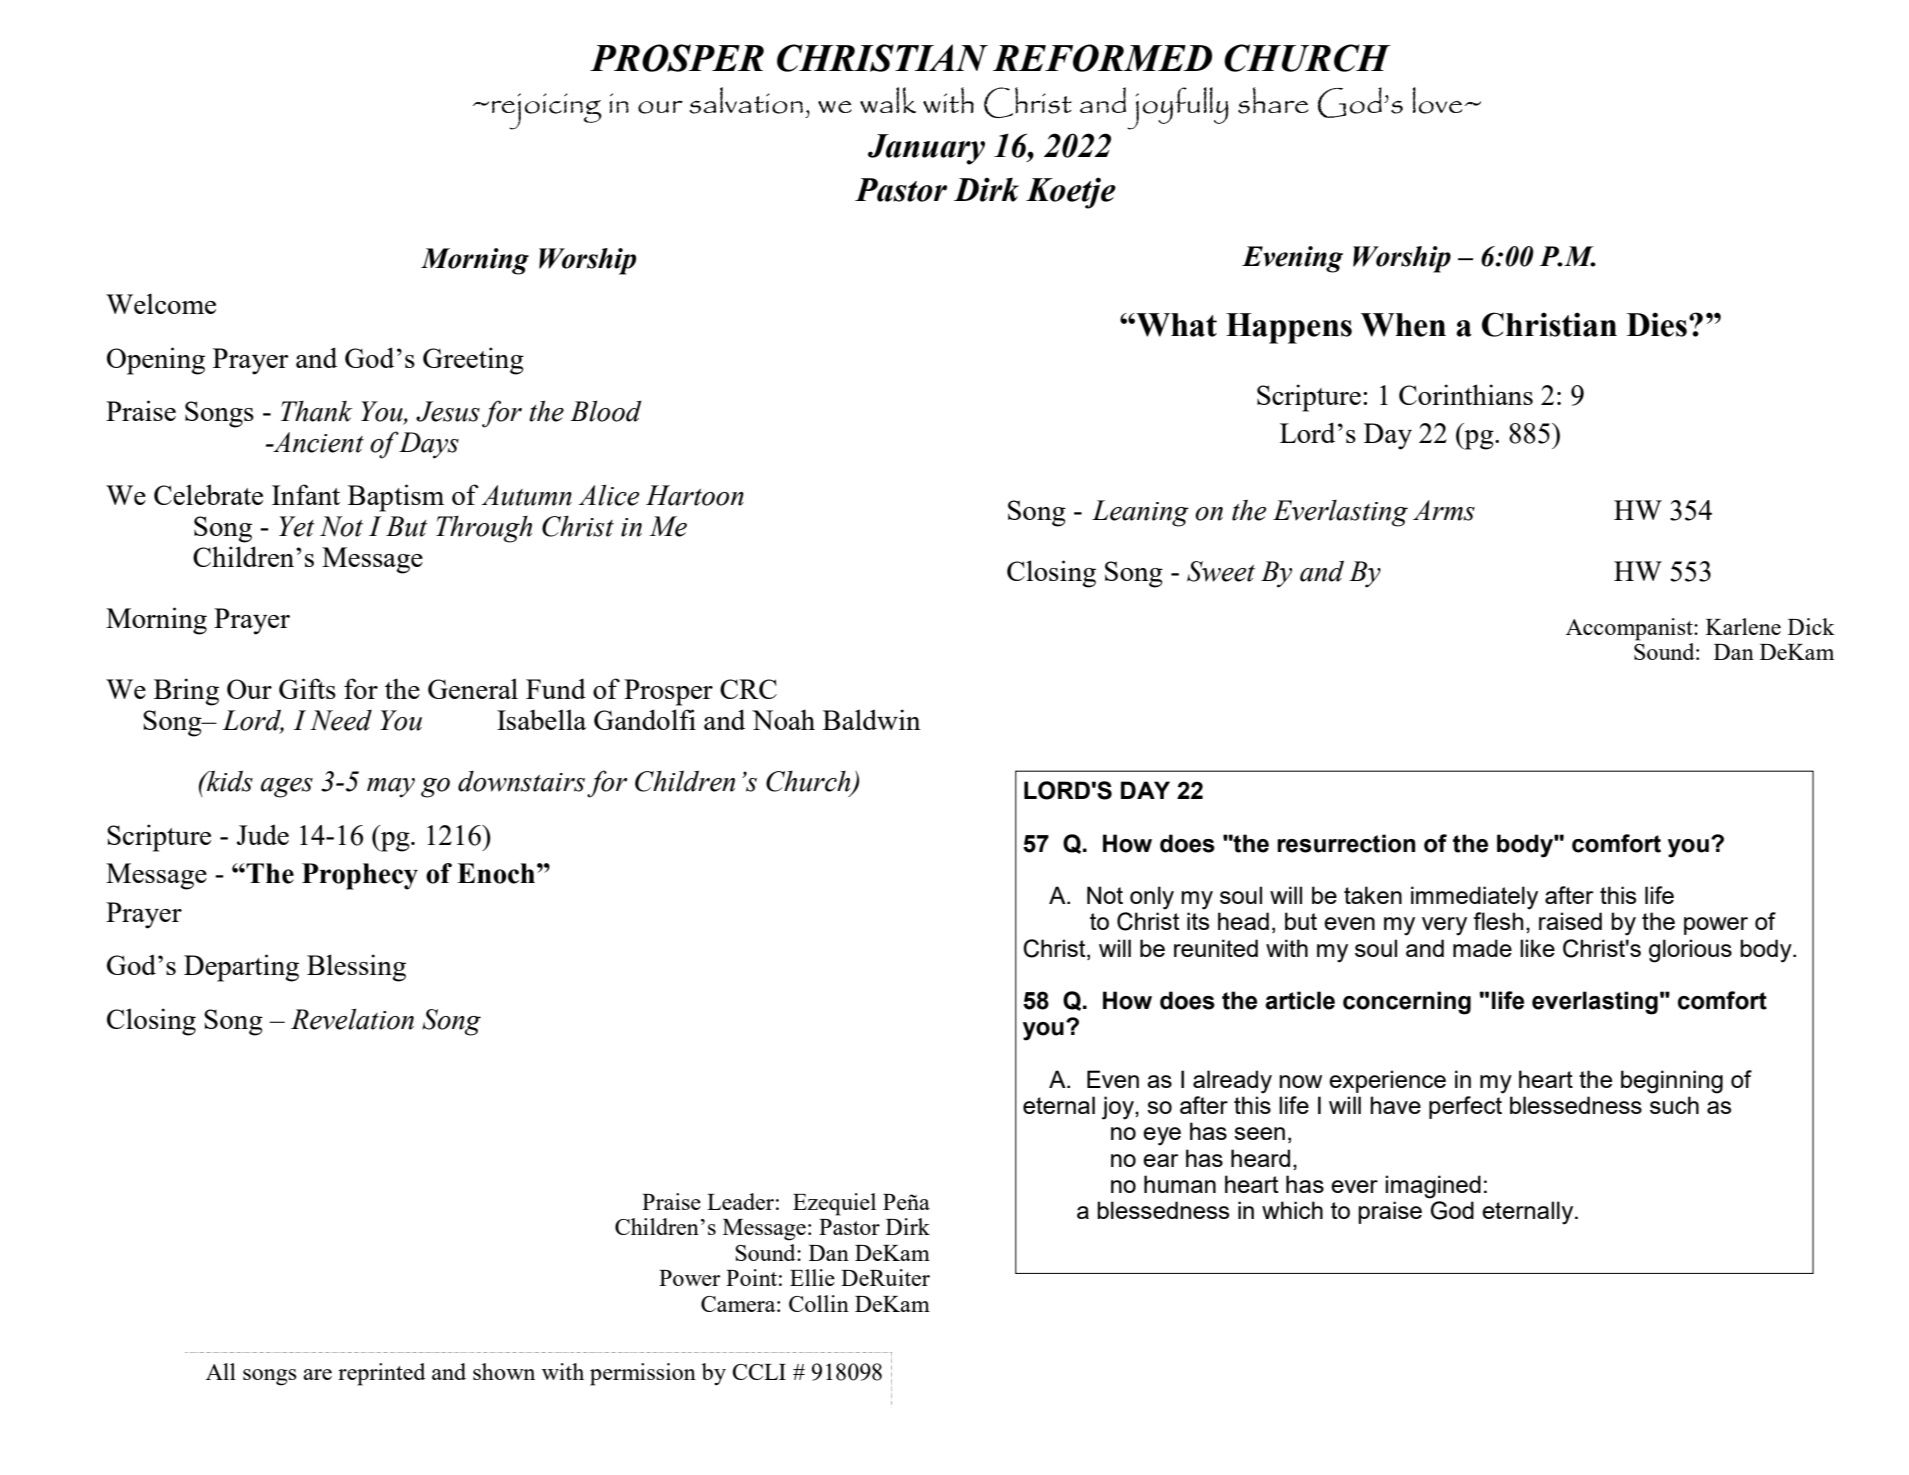 This screenshot has width=1909, height=1475. Describe the element at coordinates (1403, 325) in the screenshot. I see `When` at that location.
